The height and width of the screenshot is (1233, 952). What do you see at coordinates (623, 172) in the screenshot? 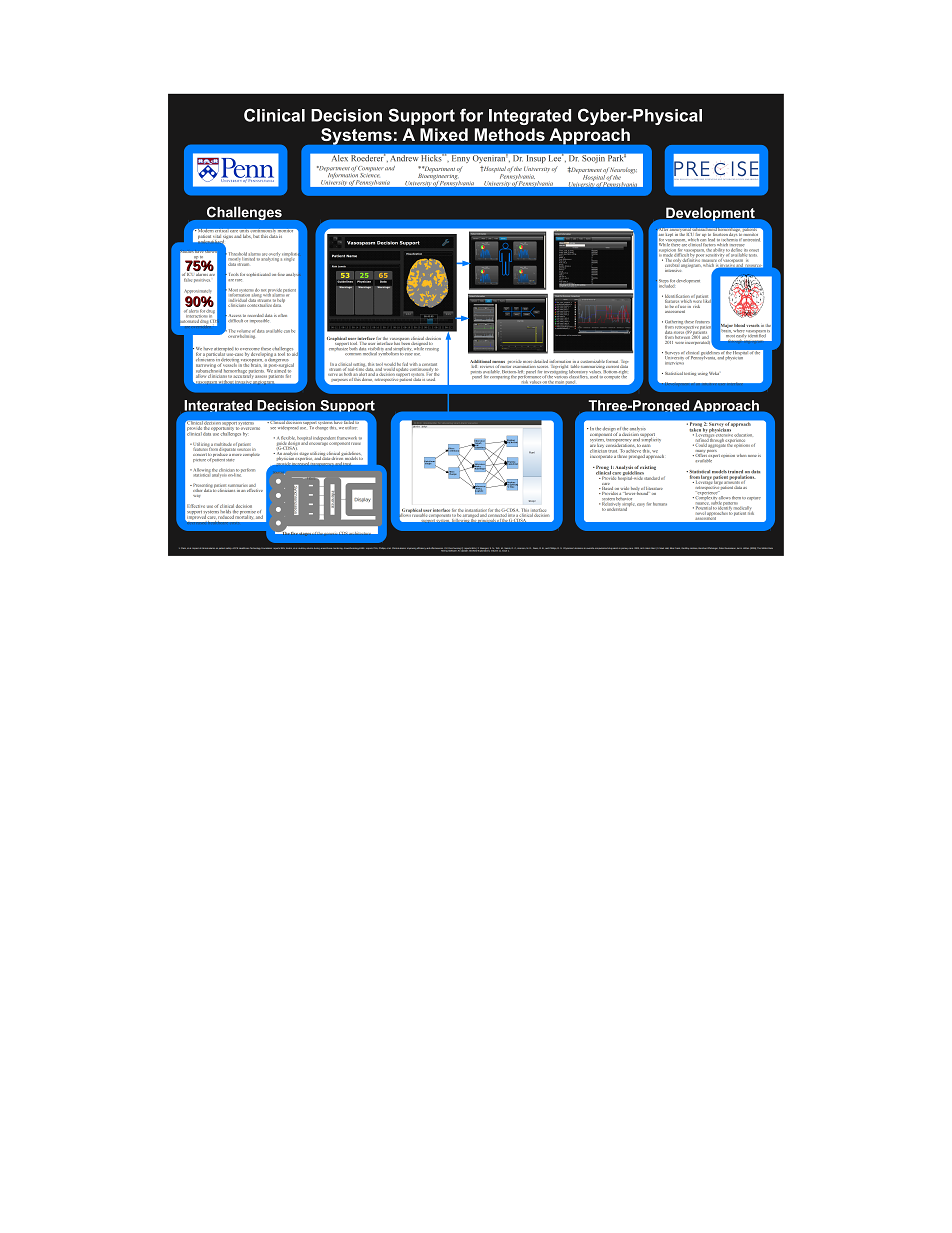
I see `Neurology` at bounding box center [623, 172].
